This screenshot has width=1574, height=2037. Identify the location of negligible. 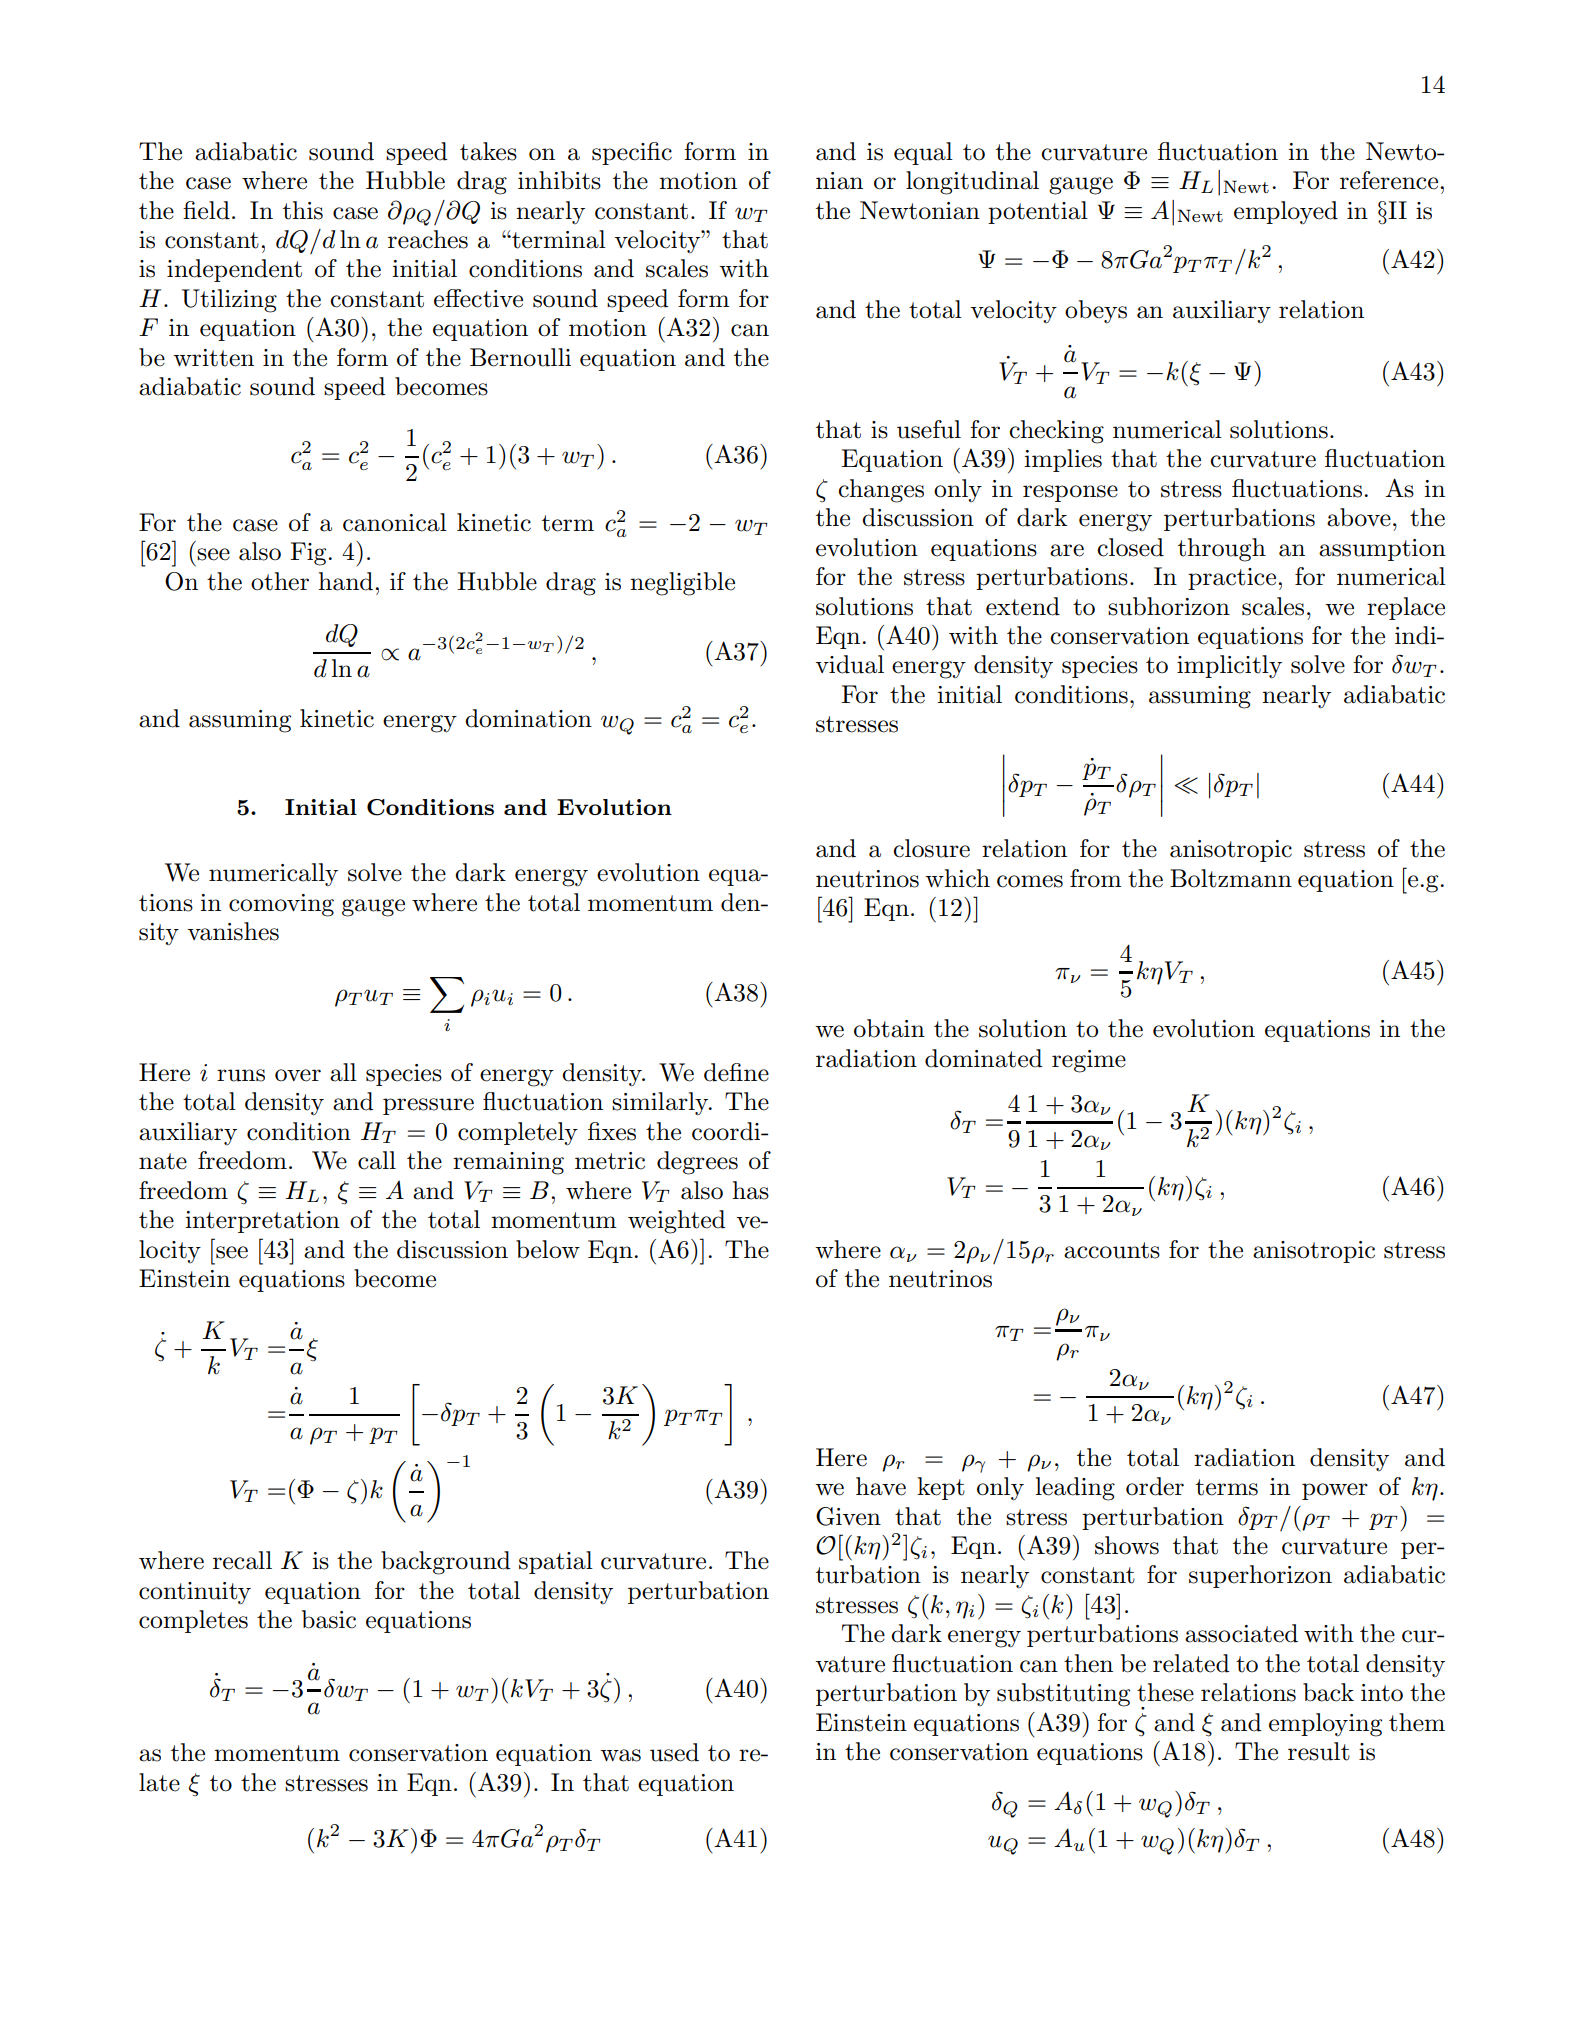
(682, 584).
